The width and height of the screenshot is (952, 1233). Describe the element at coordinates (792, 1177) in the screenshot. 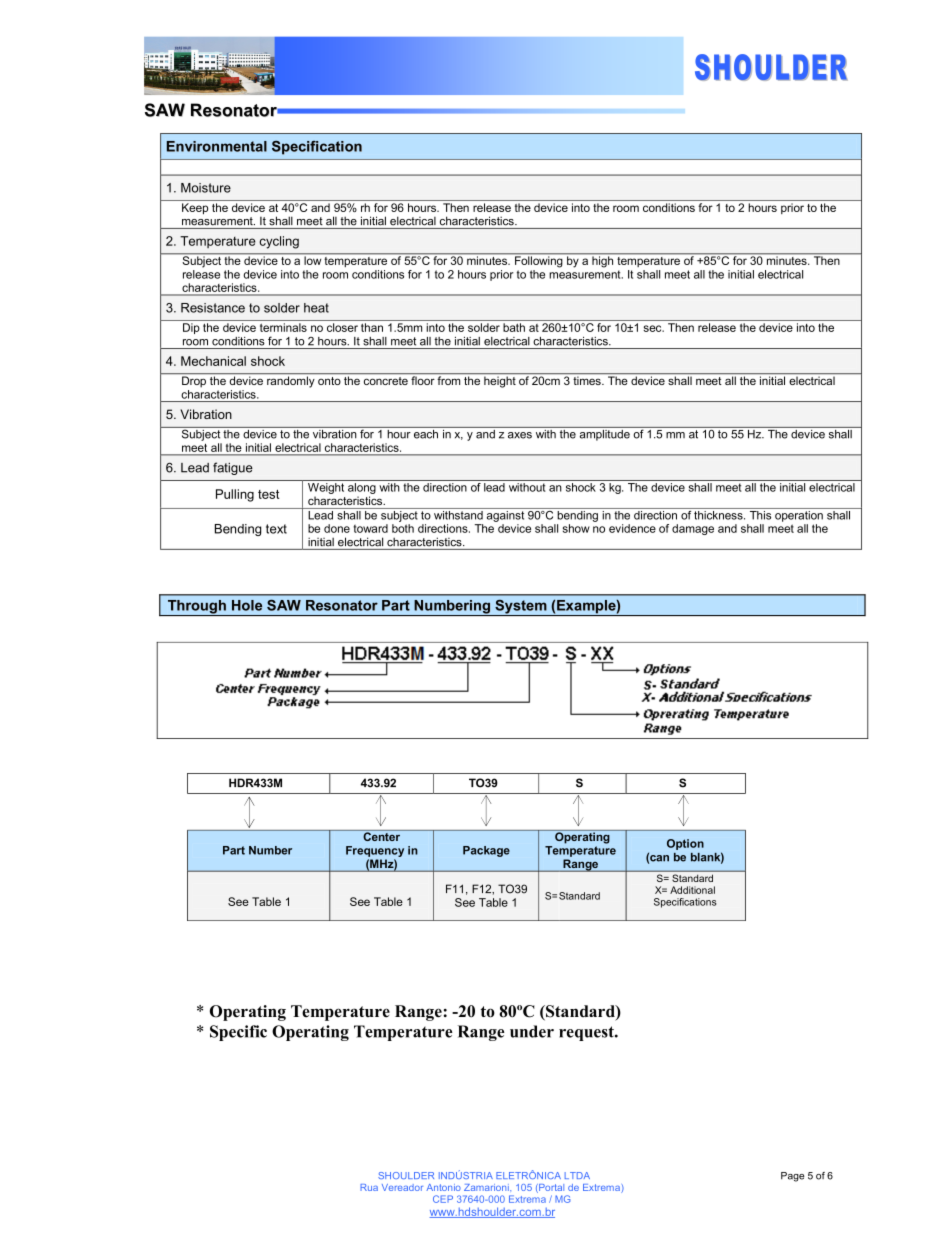

I see `Page` at that location.
